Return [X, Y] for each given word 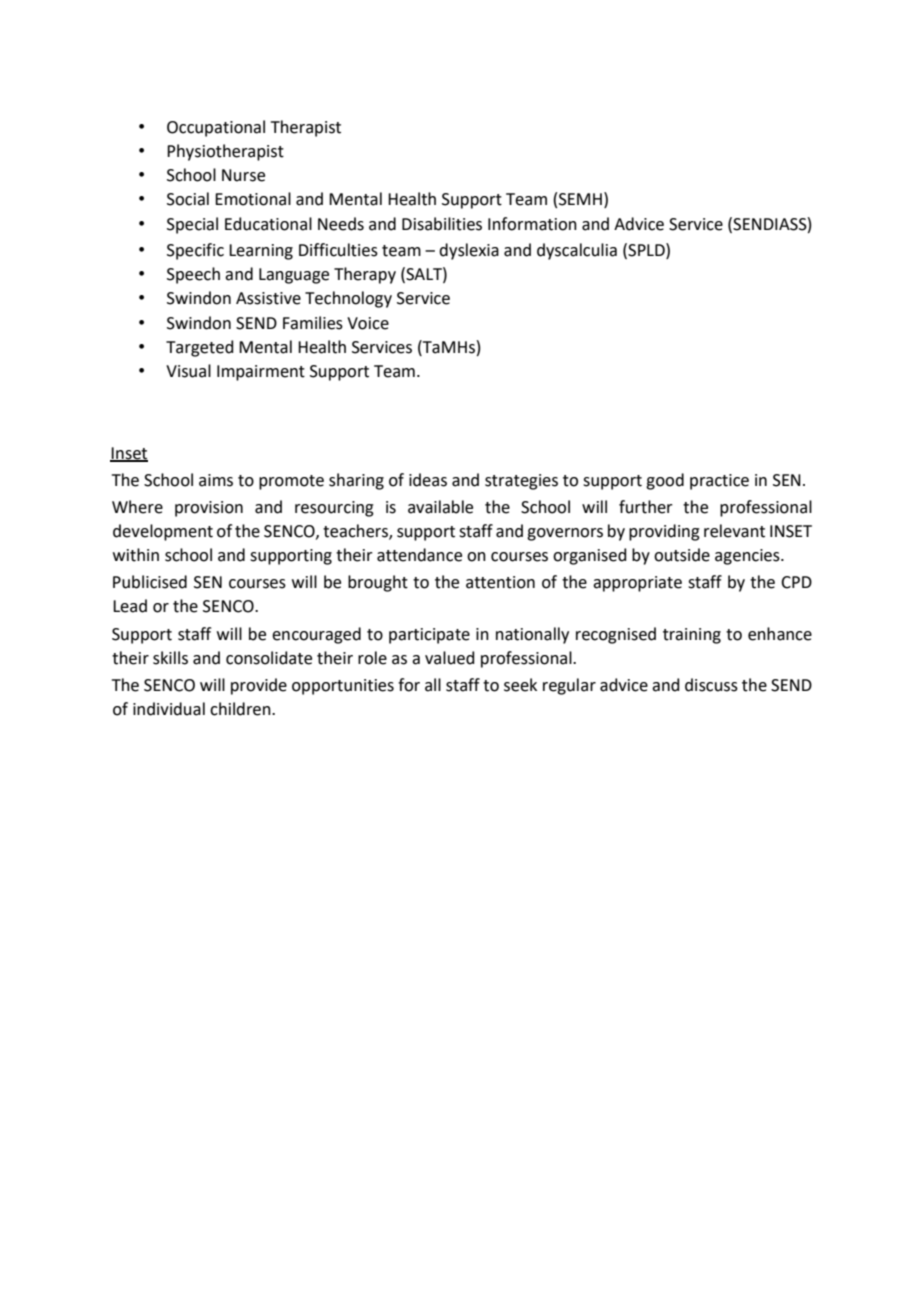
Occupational [216, 128]
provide [259, 686]
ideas [428, 480]
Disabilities [442, 224]
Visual [188, 371]
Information [532, 224]
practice [719, 482]
